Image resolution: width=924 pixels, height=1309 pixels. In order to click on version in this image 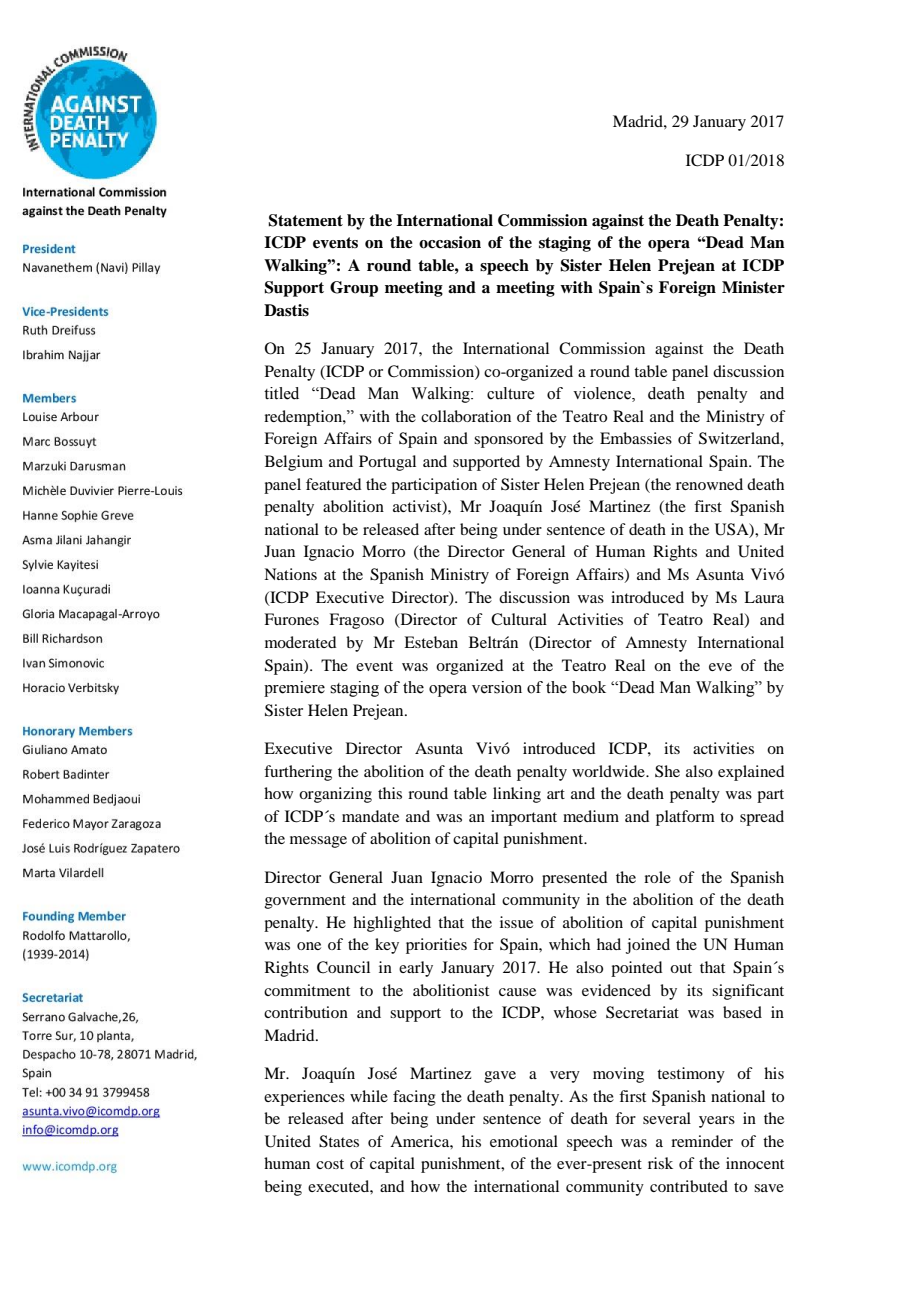, I will do `click(497, 687)`.
